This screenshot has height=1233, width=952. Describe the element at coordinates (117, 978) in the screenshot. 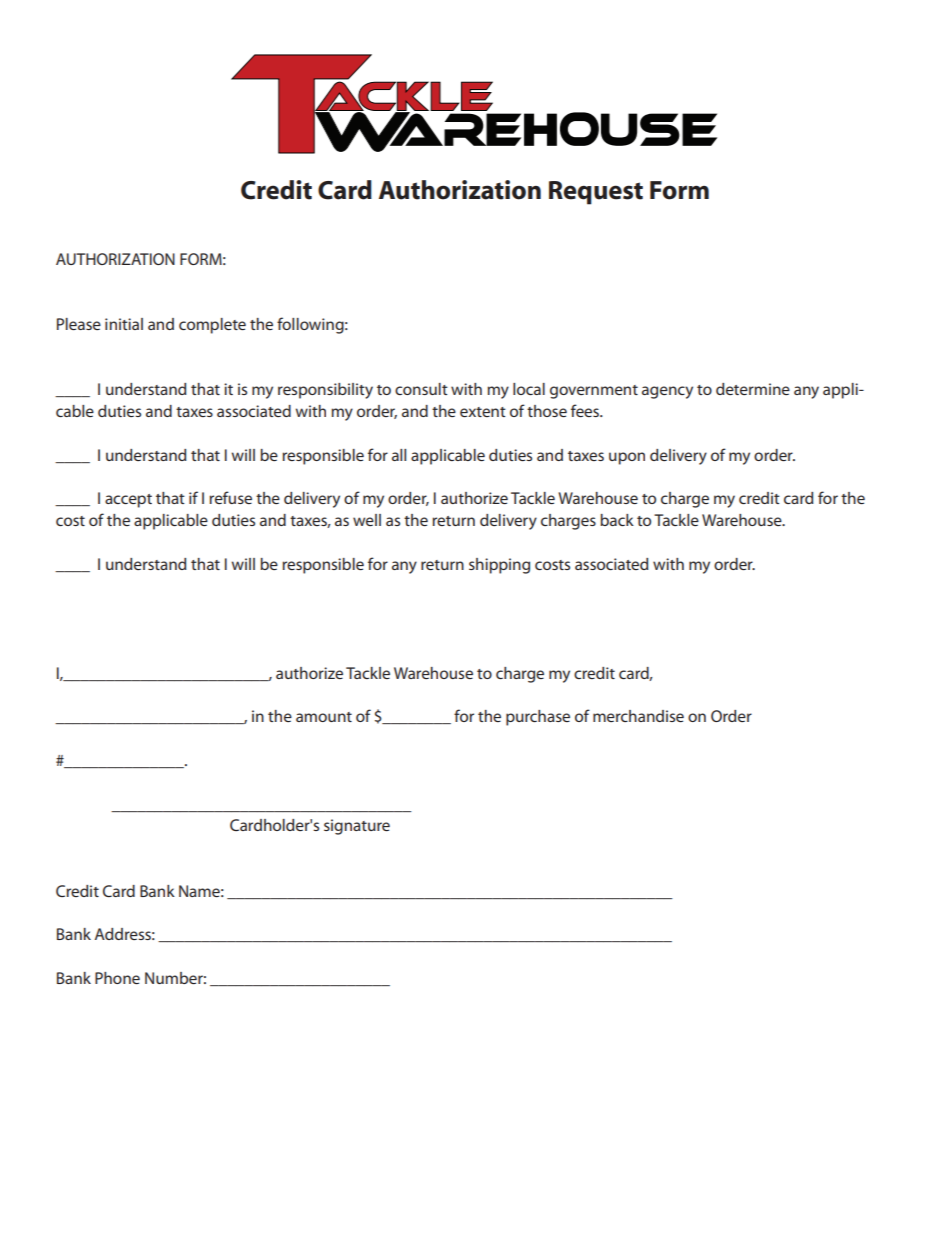

I see `Phone` at that location.
